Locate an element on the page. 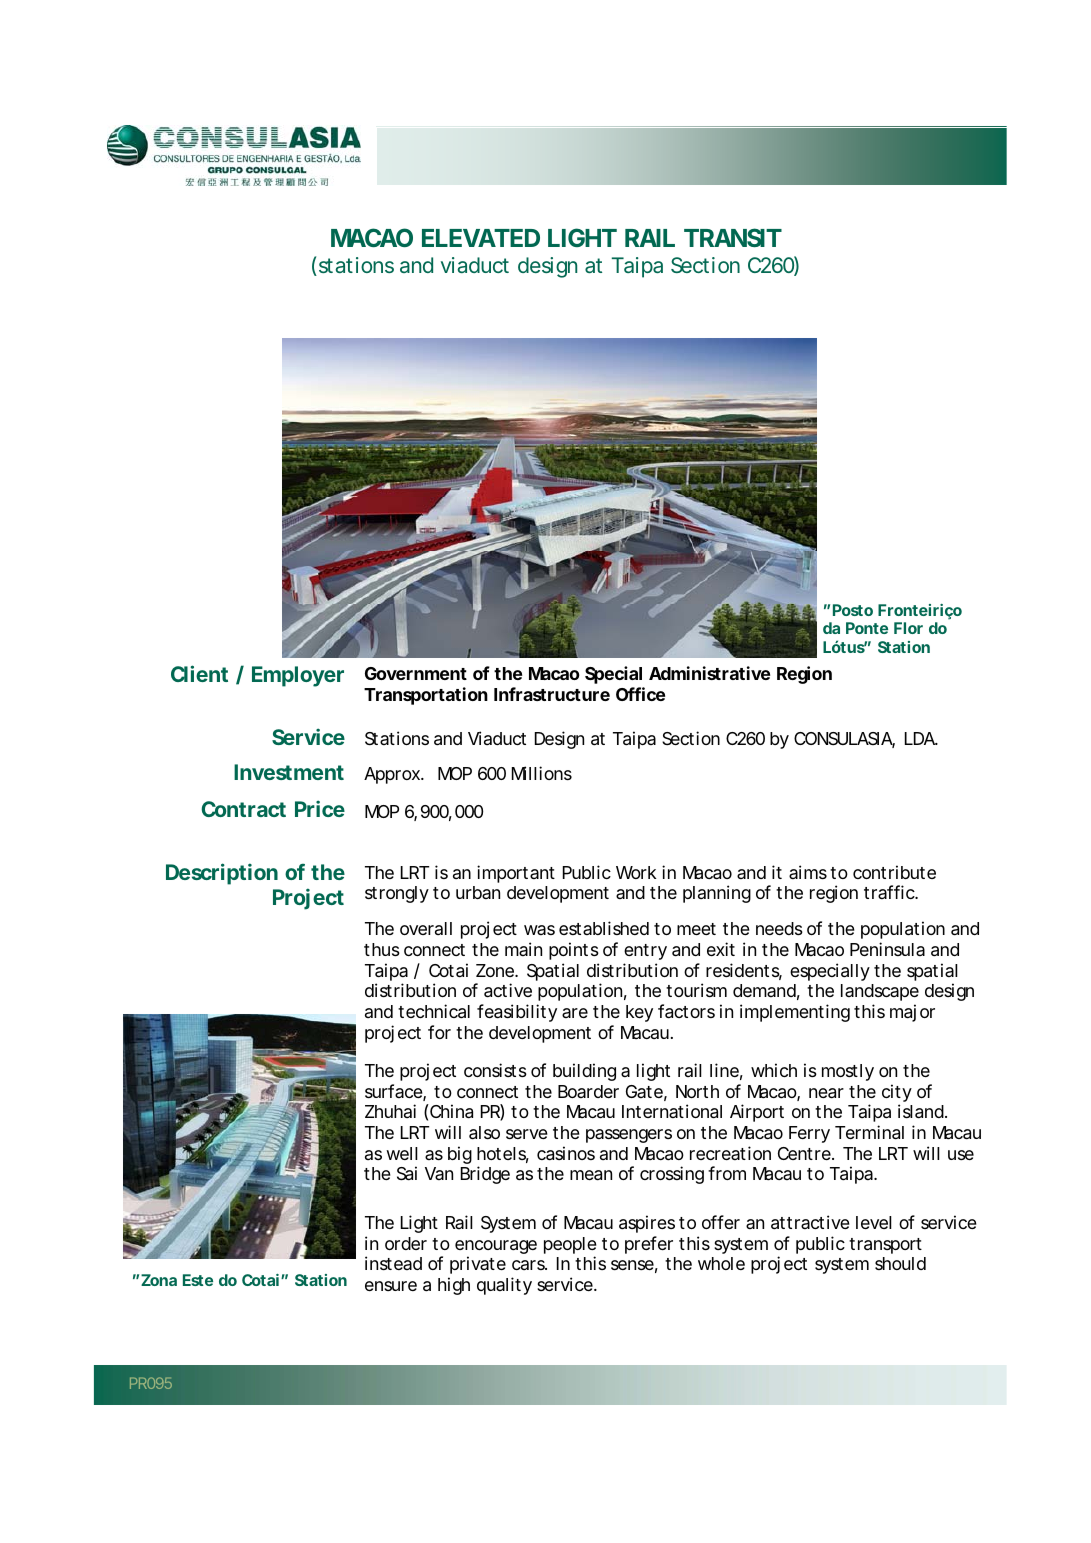  TRANSIT is located at coordinates (732, 237).
